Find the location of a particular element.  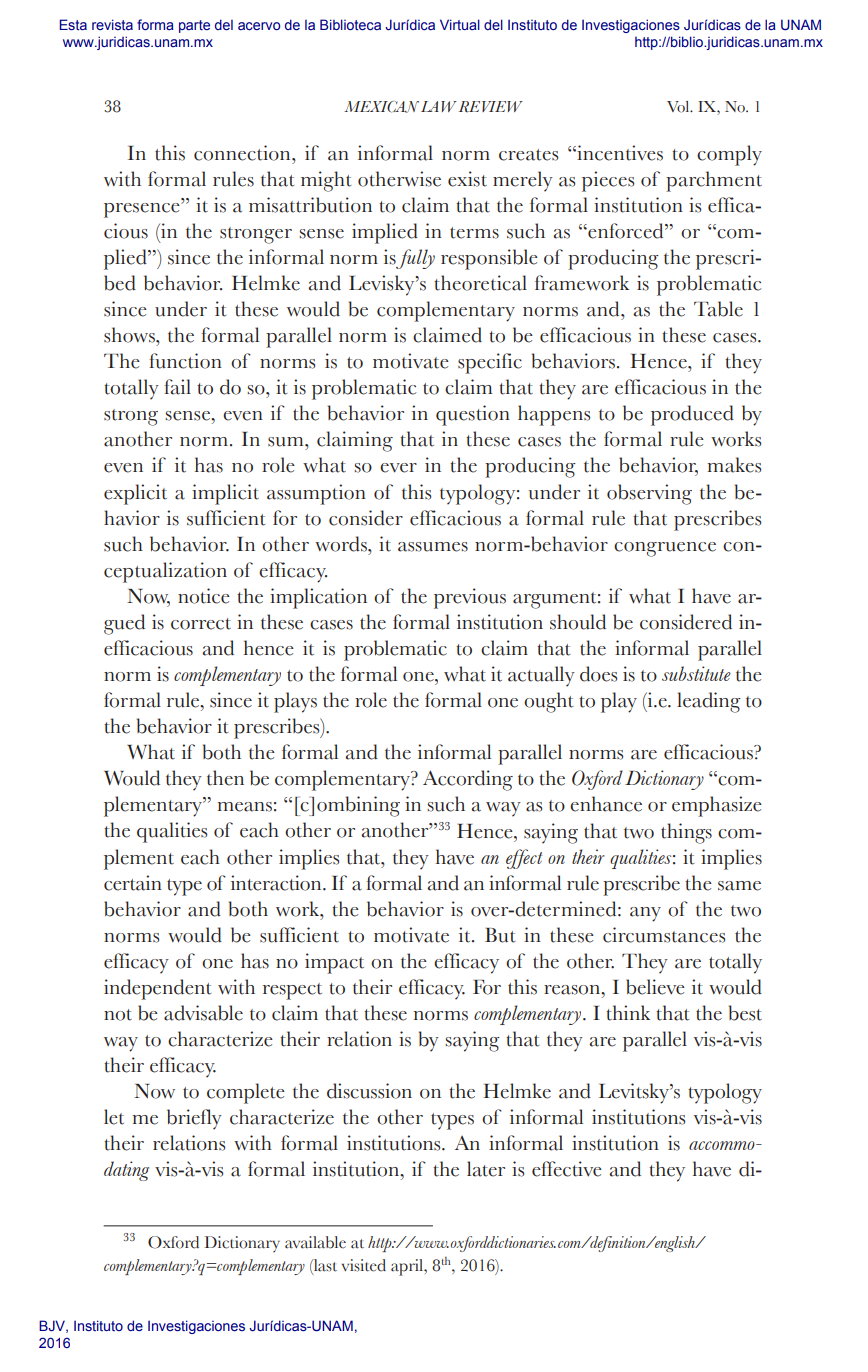

parte is located at coordinates (194, 26).
